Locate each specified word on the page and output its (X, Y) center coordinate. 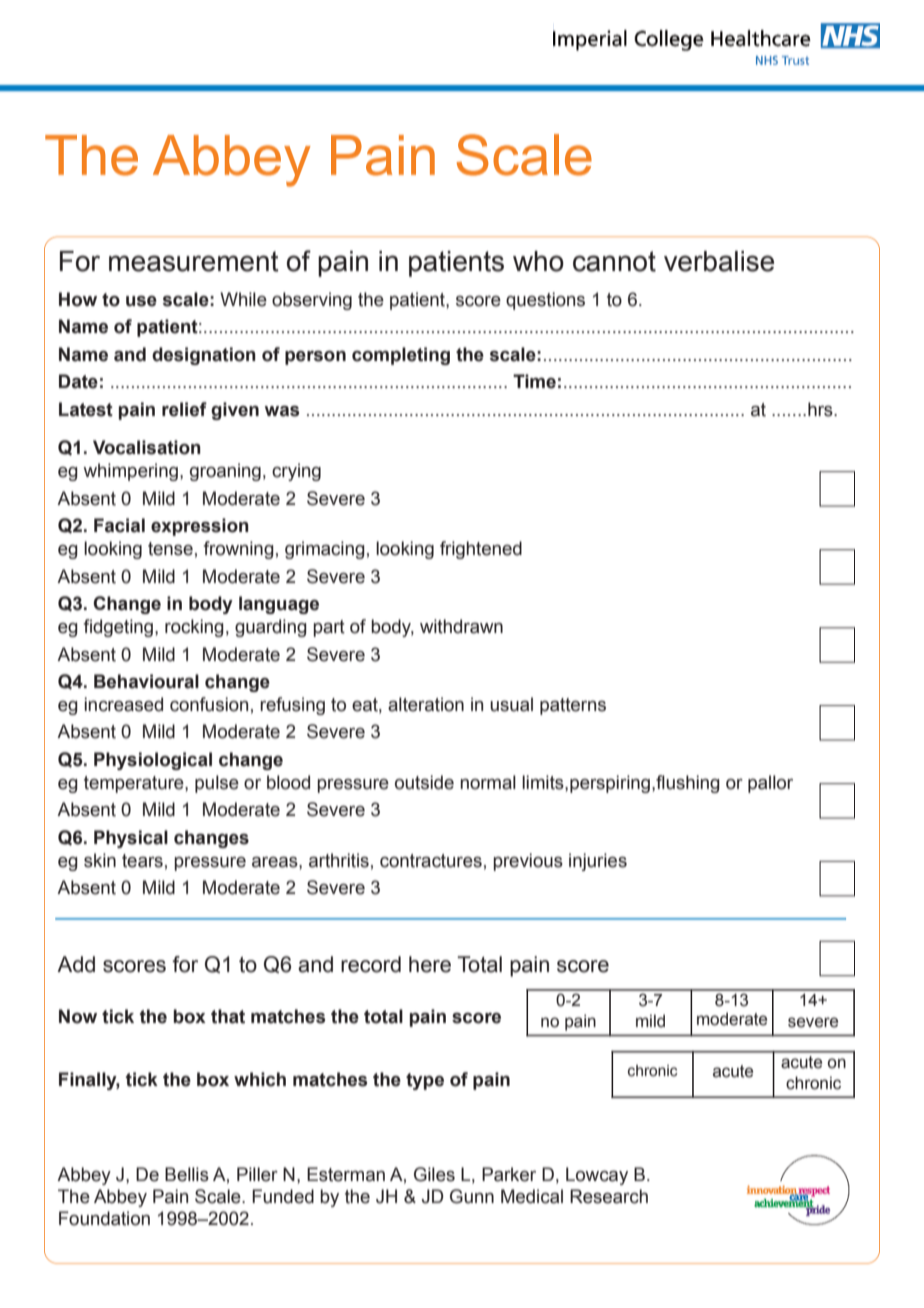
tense (170, 549)
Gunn (472, 1196)
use (141, 301)
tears (142, 861)
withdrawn (461, 626)
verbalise (719, 261)
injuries (598, 862)
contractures (431, 861)
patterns (573, 706)
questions (545, 301)
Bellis (187, 1174)
